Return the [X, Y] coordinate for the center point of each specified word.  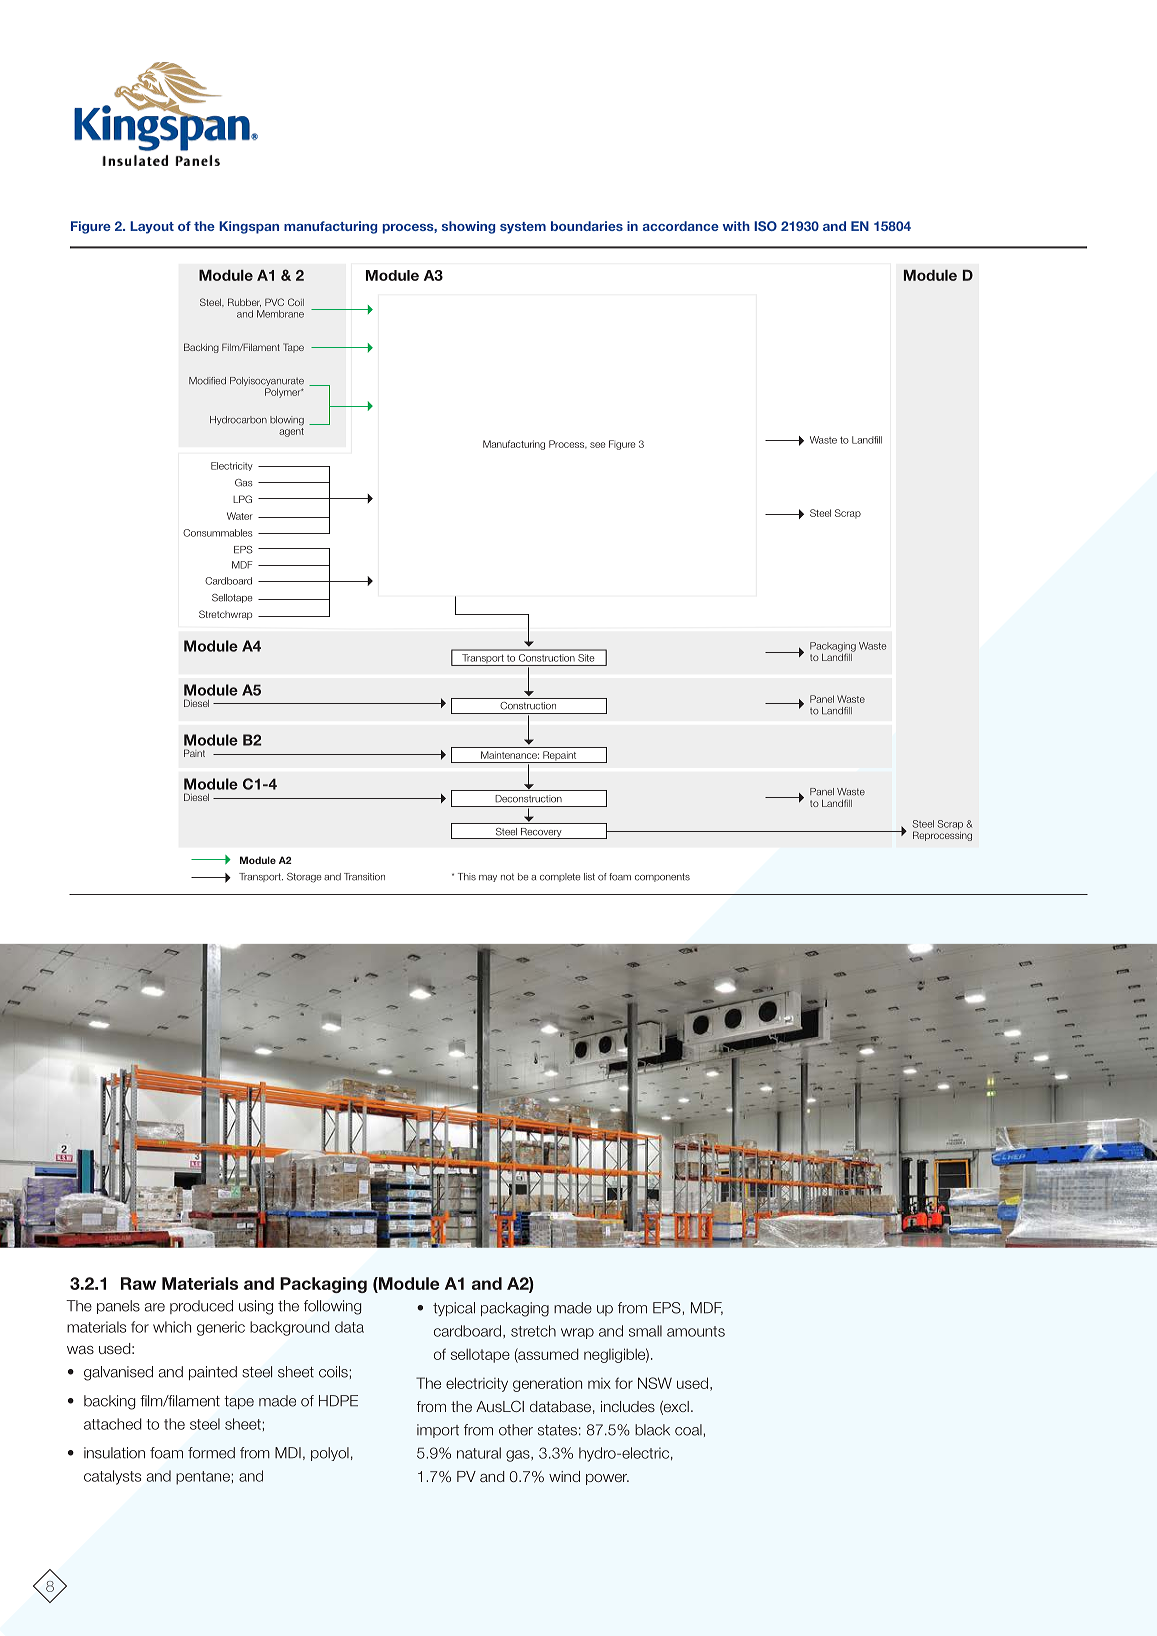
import [438, 1431]
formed [211, 1453]
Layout [152, 227]
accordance [681, 226]
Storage [304, 878]
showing [468, 227]
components [662, 877]
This [467, 877]
